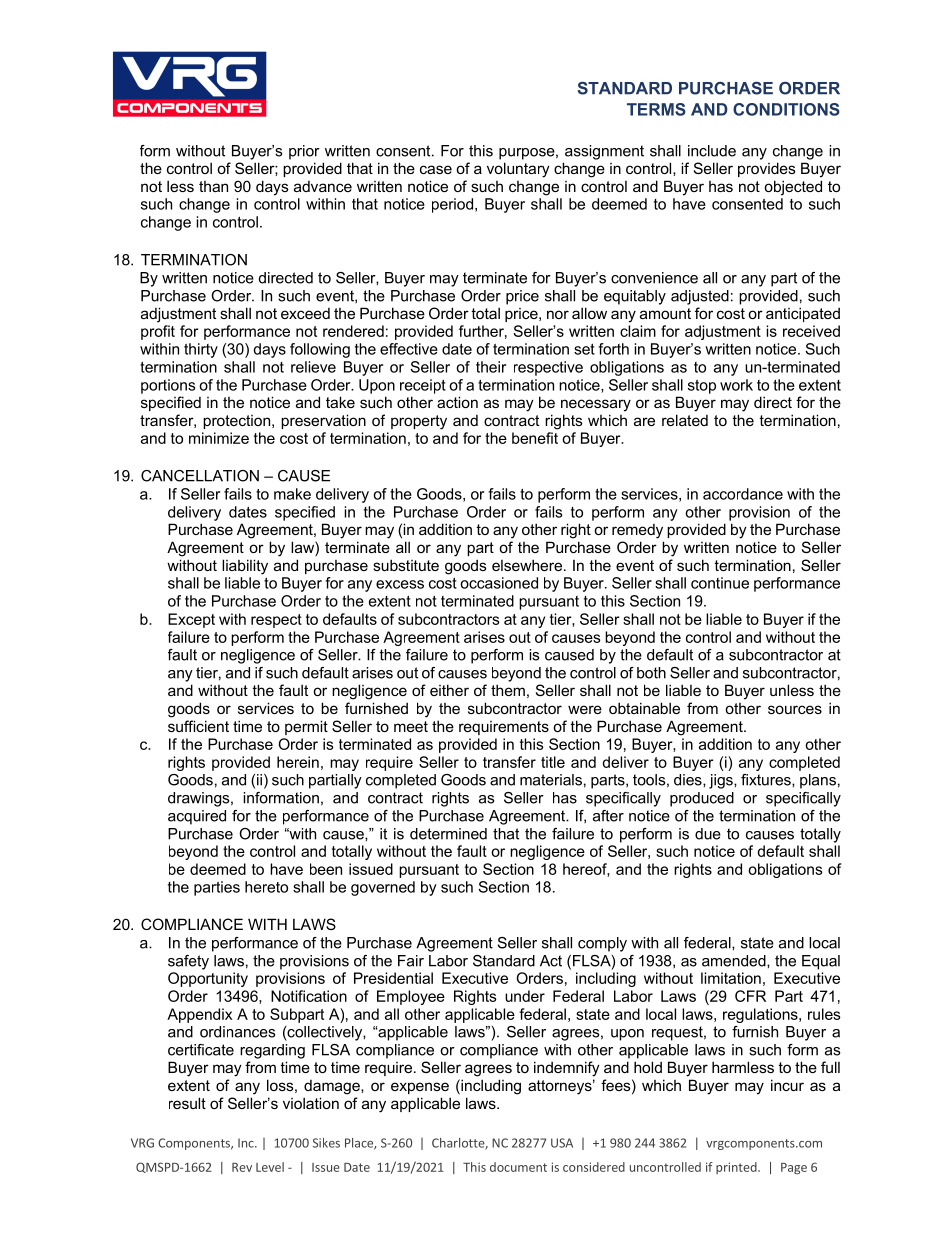 The width and height of the image is (952, 1233). What do you see at coordinates (491, 367) in the image?
I see `their` at bounding box center [491, 367].
